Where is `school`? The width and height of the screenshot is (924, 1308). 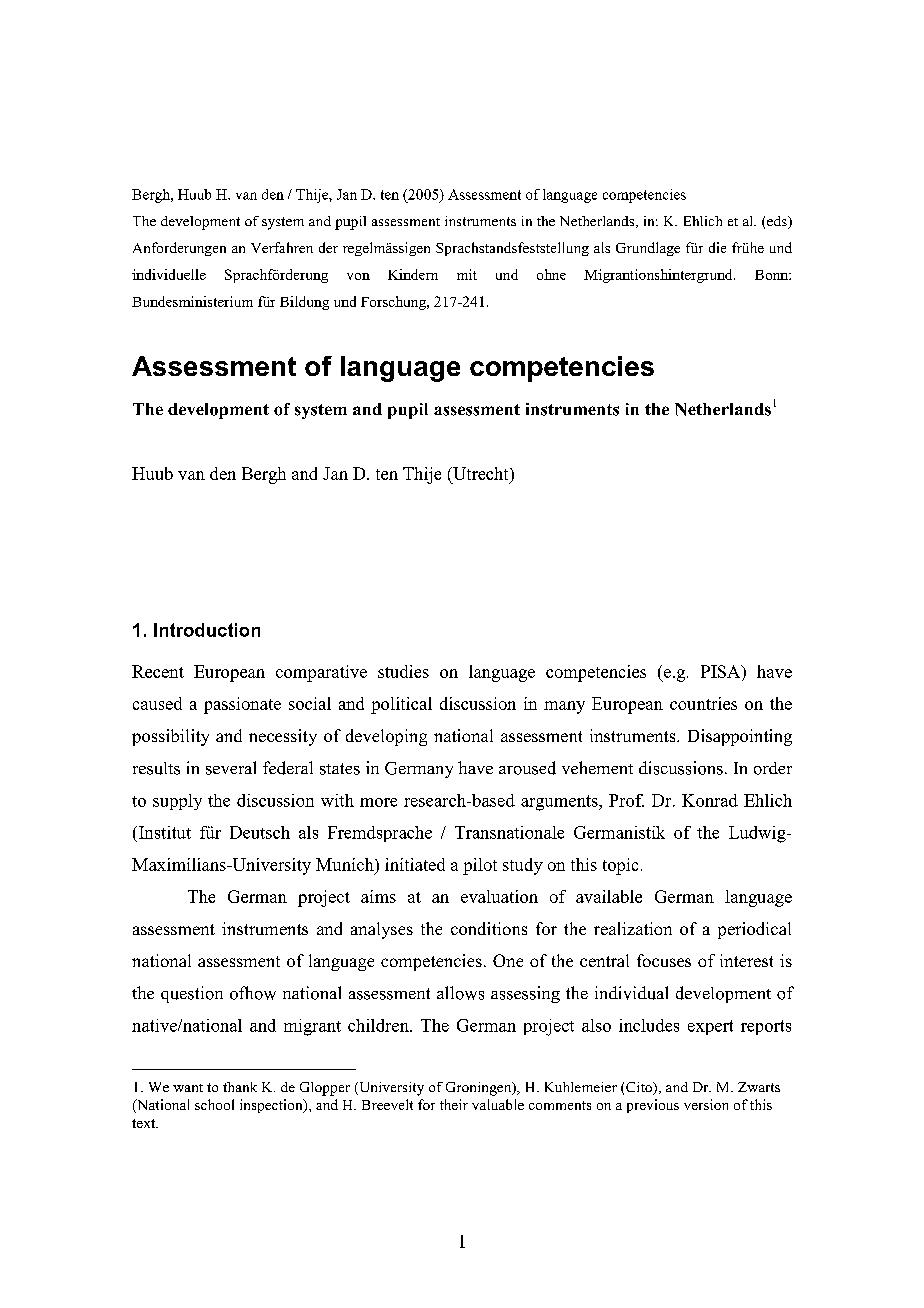
school is located at coordinates (214, 1104).
